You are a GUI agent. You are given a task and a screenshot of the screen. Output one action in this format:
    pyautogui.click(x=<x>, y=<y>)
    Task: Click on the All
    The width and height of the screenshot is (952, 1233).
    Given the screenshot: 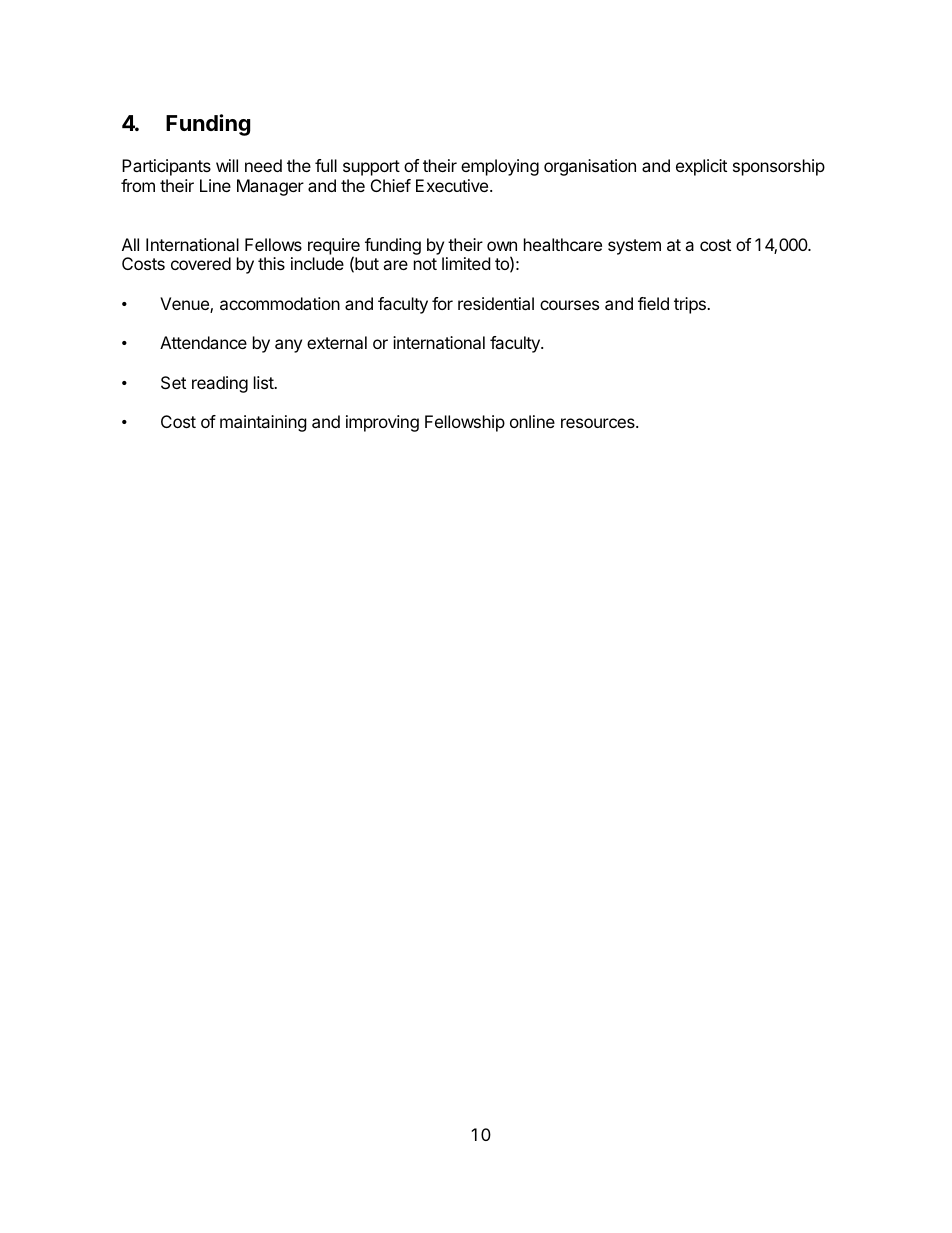 What is the action you would take?
    pyautogui.click(x=130, y=244)
